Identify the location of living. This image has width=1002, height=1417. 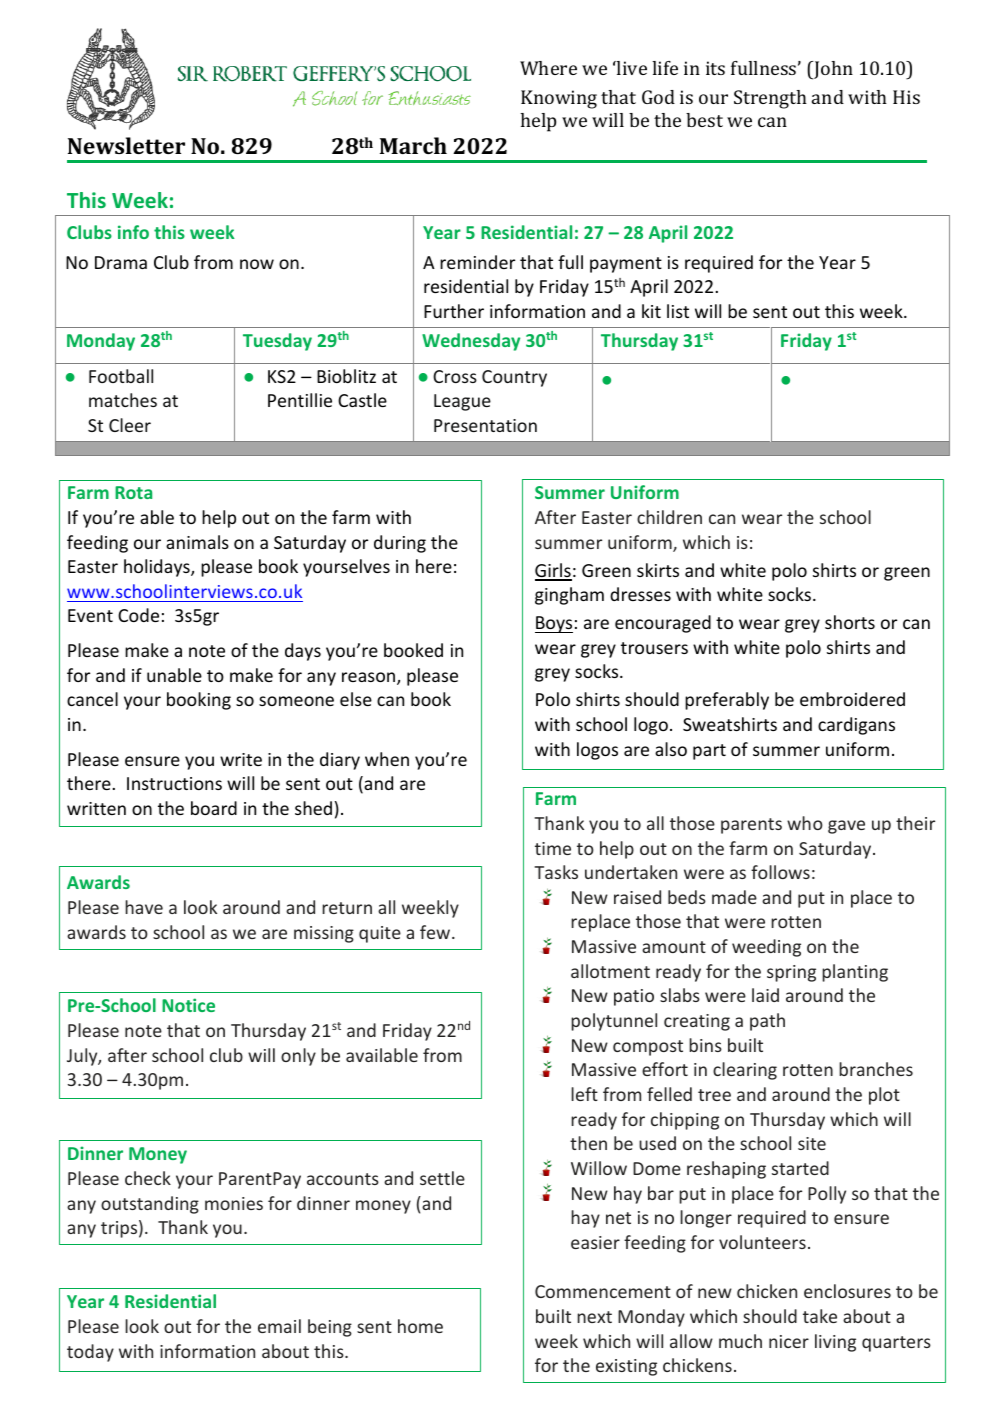
(835, 1343).
